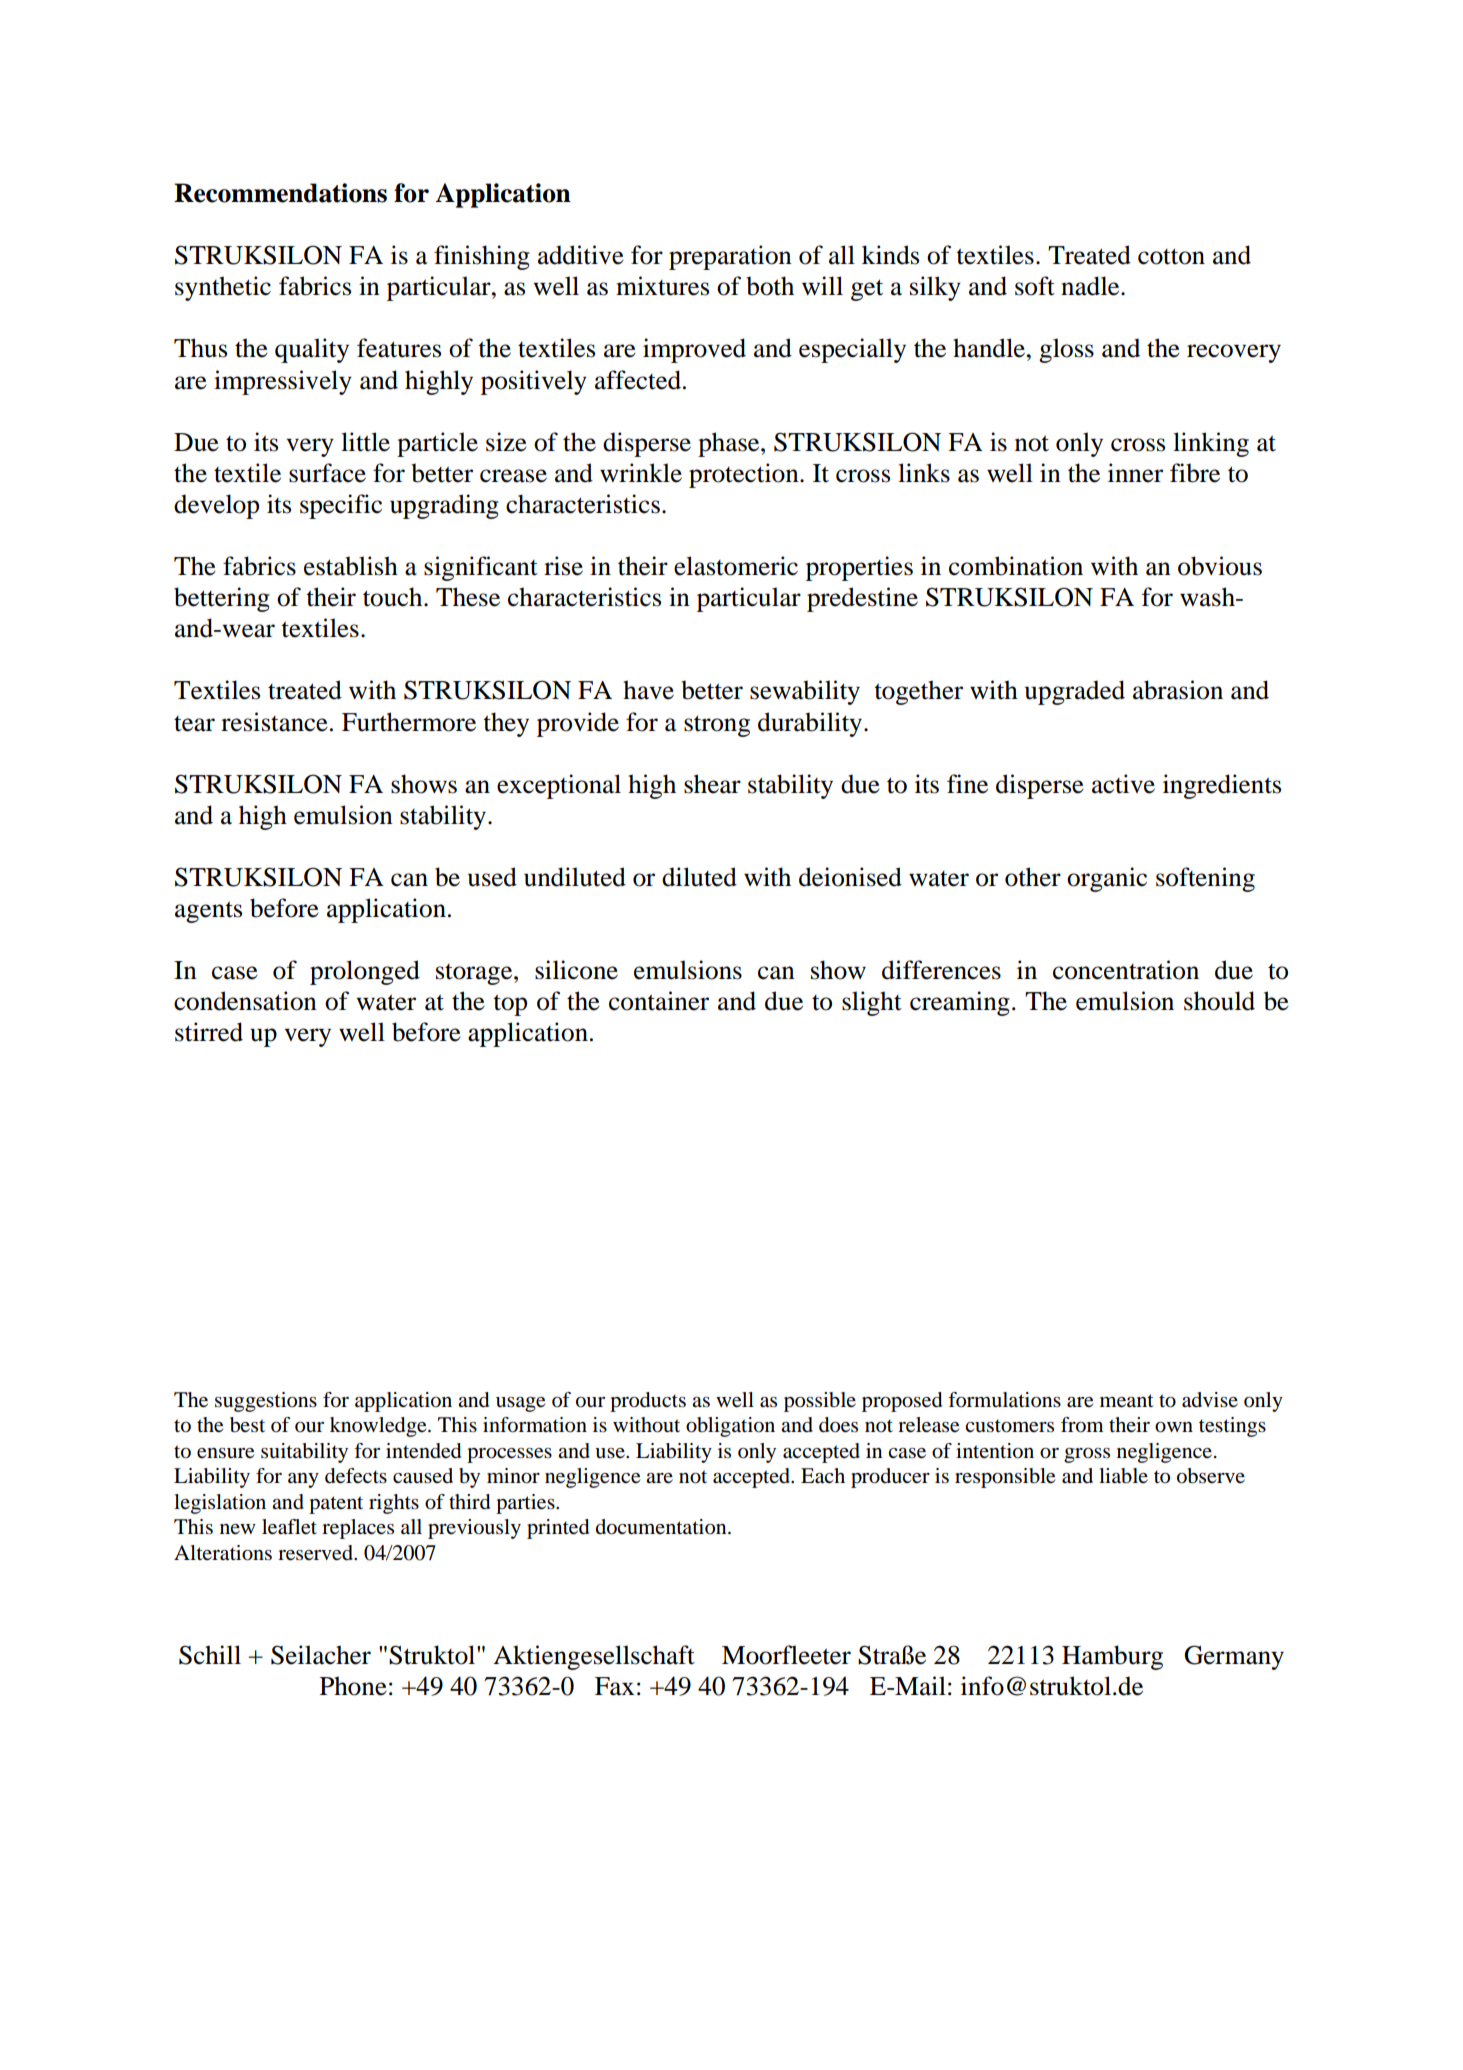 This screenshot has height=2070, width=1463. What do you see at coordinates (365, 972) in the screenshot?
I see `prolonged` at bounding box center [365, 972].
